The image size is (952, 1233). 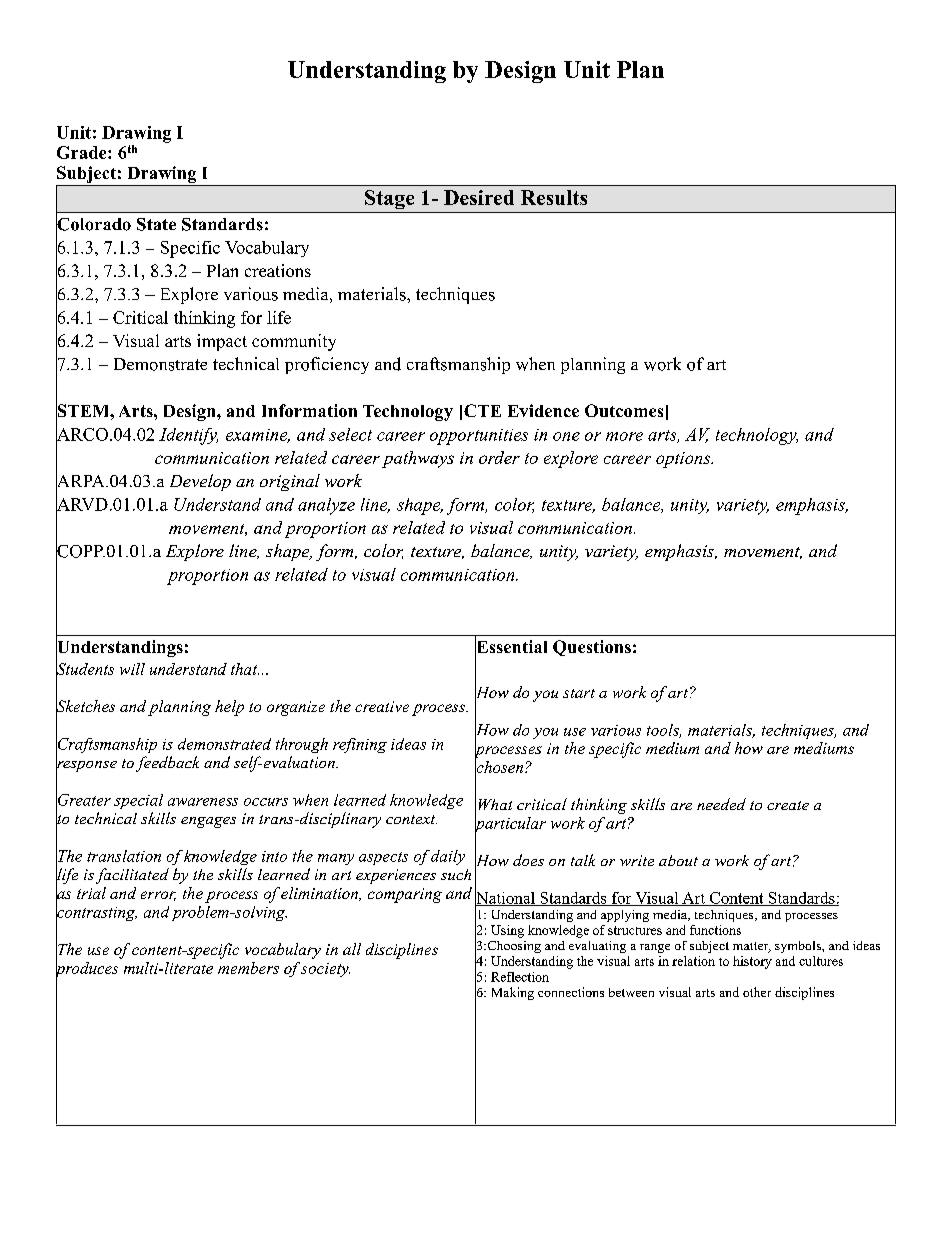 What do you see at coordinates (592, 648) in the page?
I see `Questions` at bounding box center [592, 648].
